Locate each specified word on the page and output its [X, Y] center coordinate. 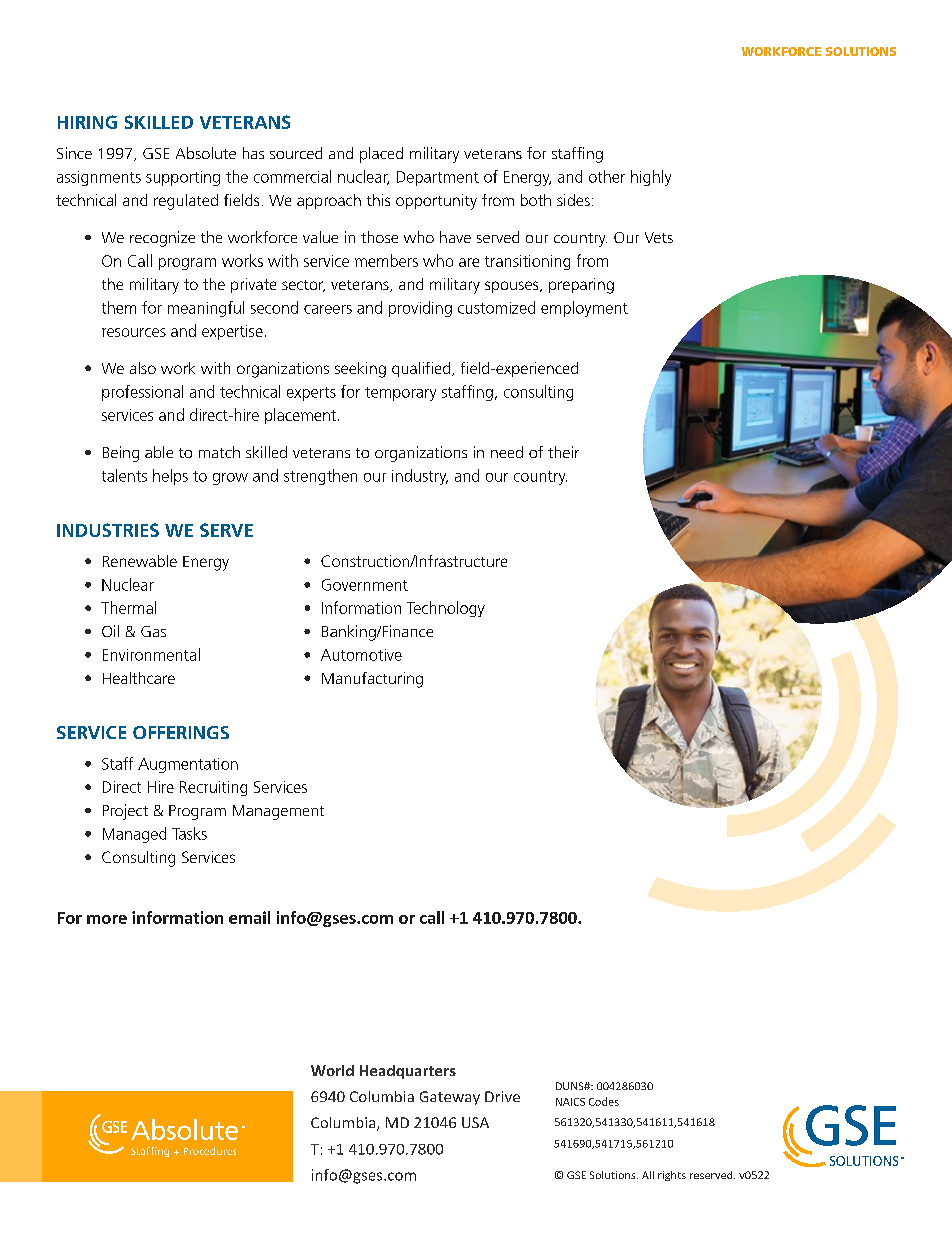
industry [420, 477]
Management [278, 812]
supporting [183, 178]
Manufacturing [372, 680]
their [563, 452]
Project [125, 812]
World [332, 1070]
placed [381, 155]
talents [124, 475]
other [607, 176]
